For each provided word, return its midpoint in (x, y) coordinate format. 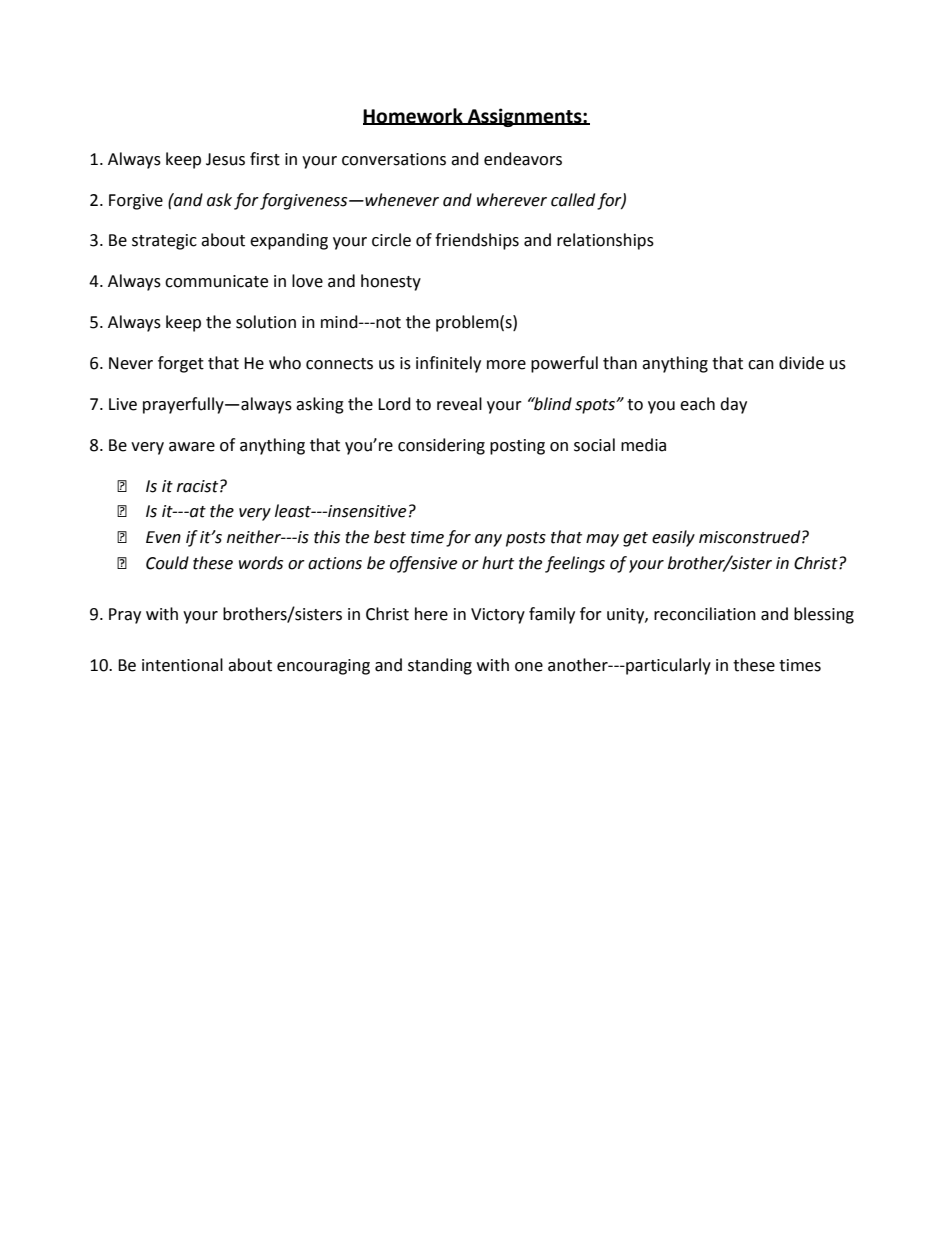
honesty (391, 282)
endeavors (523, 159)
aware (192, 447)
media (643, 445)
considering (441, 446)
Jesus (225, 159)
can (761, 365)
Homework (414, 116)
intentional (182, 665)
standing (440, 666)
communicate (216, 281)
